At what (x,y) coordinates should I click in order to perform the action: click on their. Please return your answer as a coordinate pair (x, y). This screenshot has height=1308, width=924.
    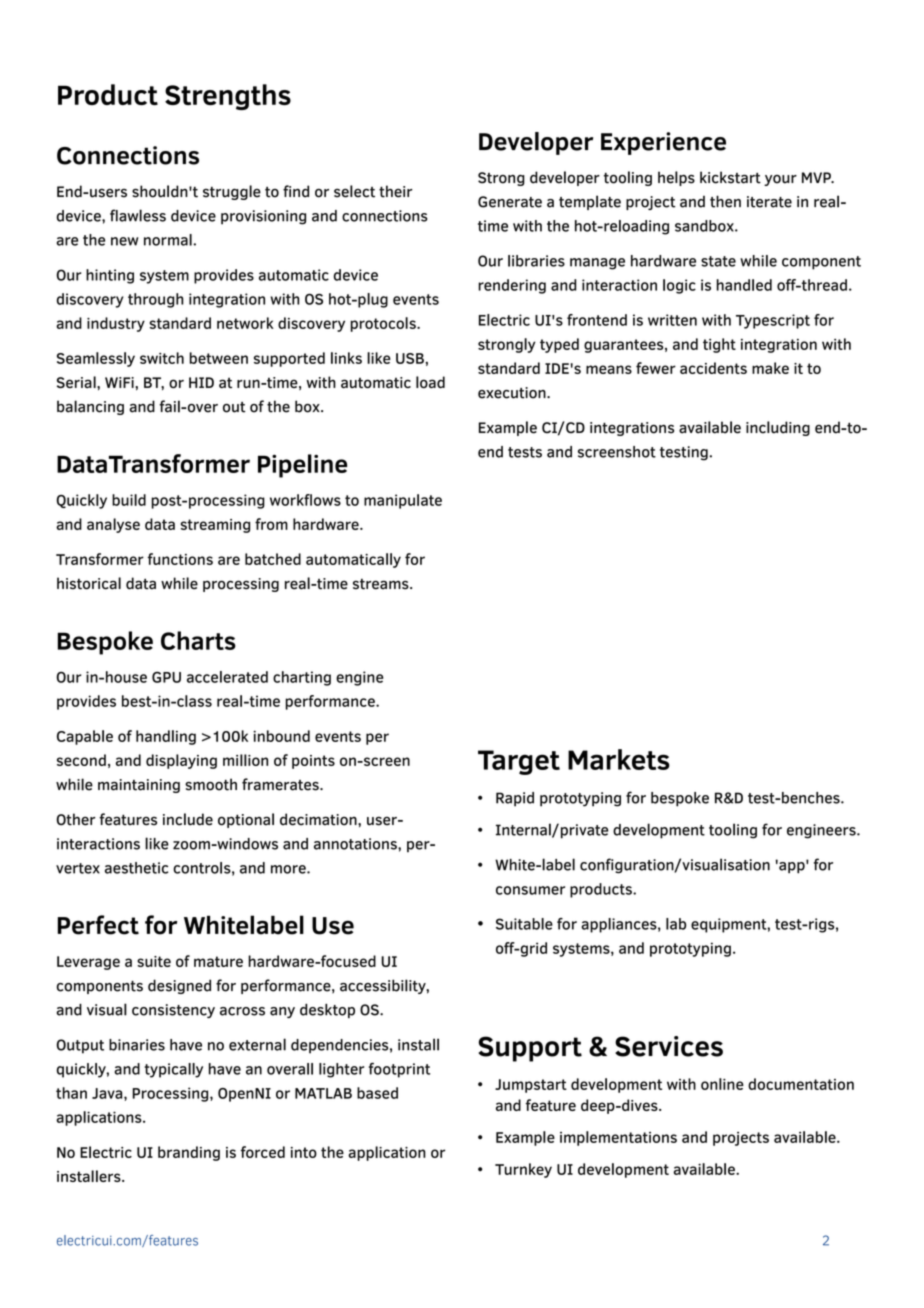
    Looking at the image, I should click on (396, 191).
